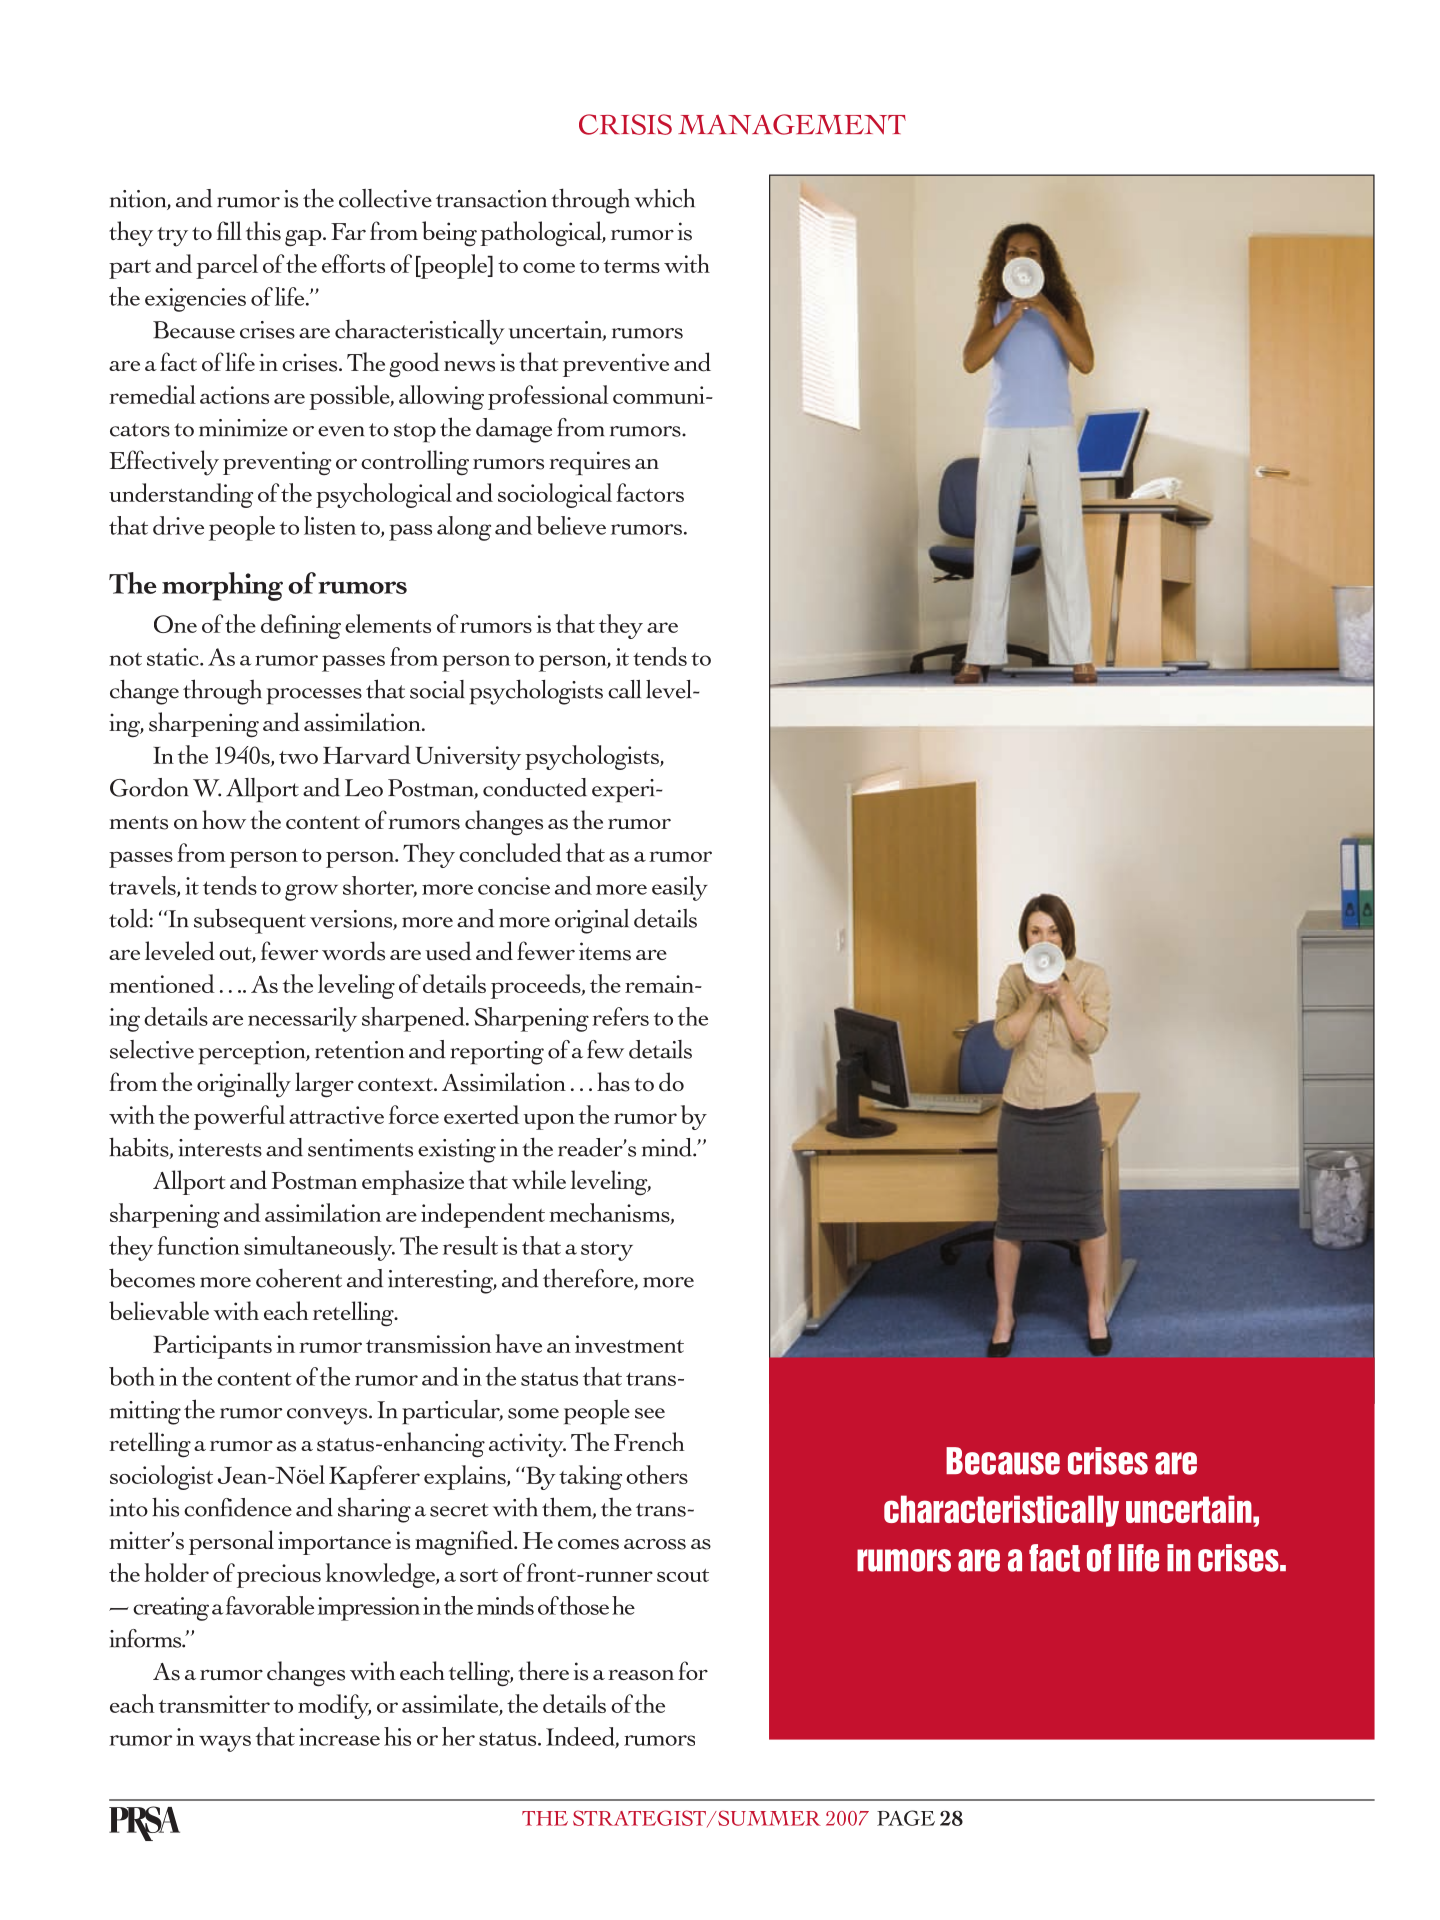  I want to click on being, so click(449, 234).
